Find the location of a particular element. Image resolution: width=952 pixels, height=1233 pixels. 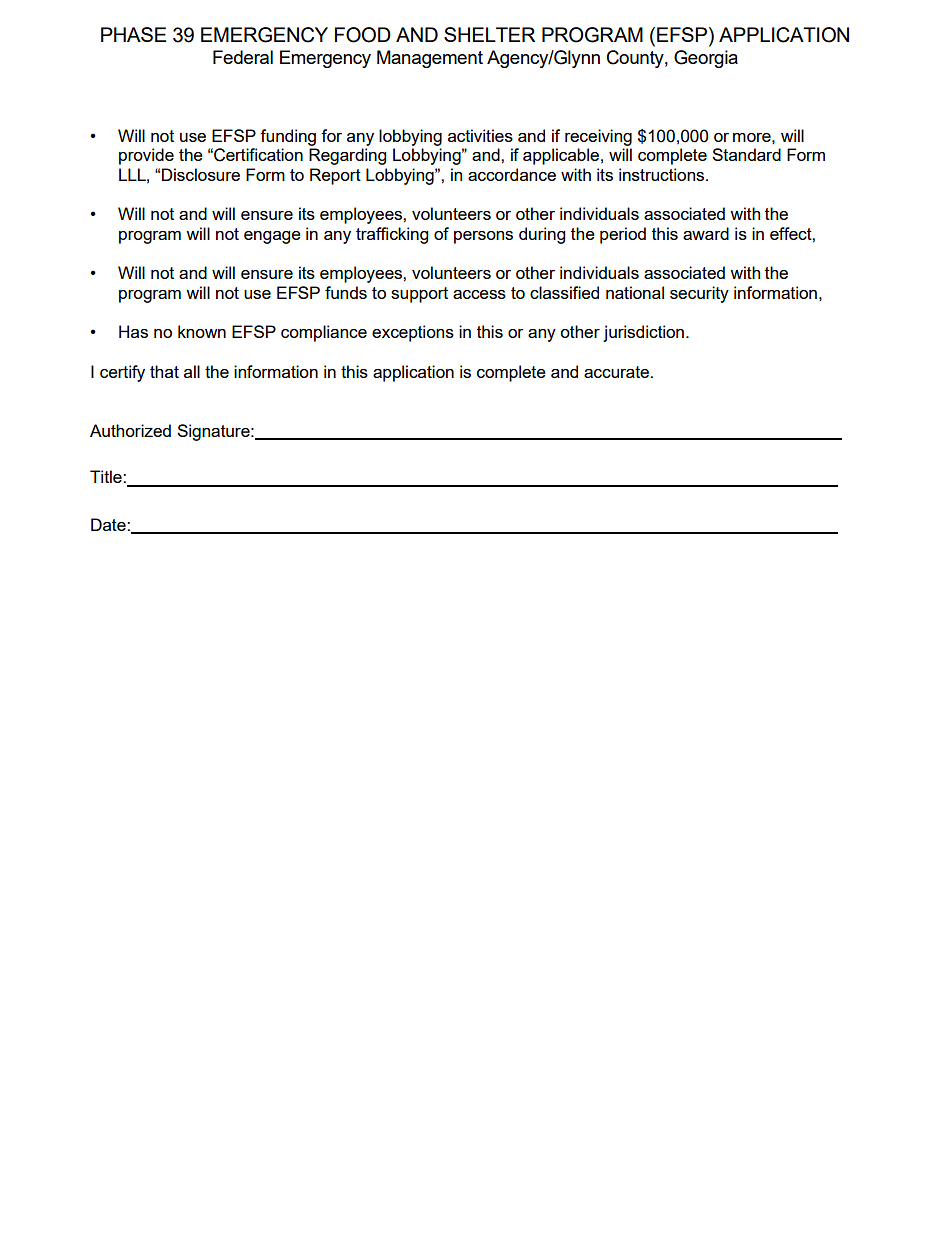

Federal is located at coordinates (243, 57).
